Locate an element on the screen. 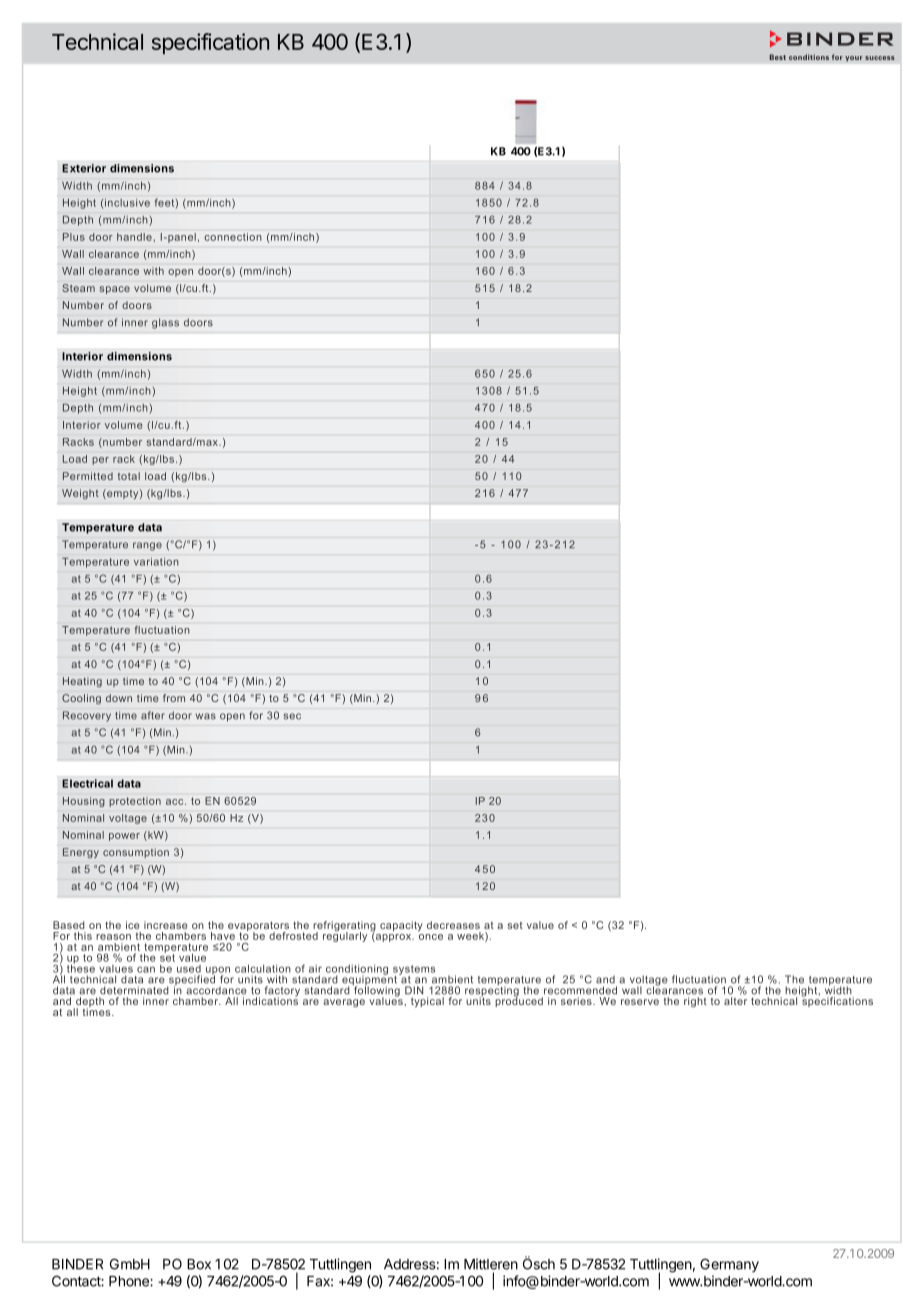 The width and height of the screenshot is (924, 1308). inclusive is located at coordinates (127, 203).
